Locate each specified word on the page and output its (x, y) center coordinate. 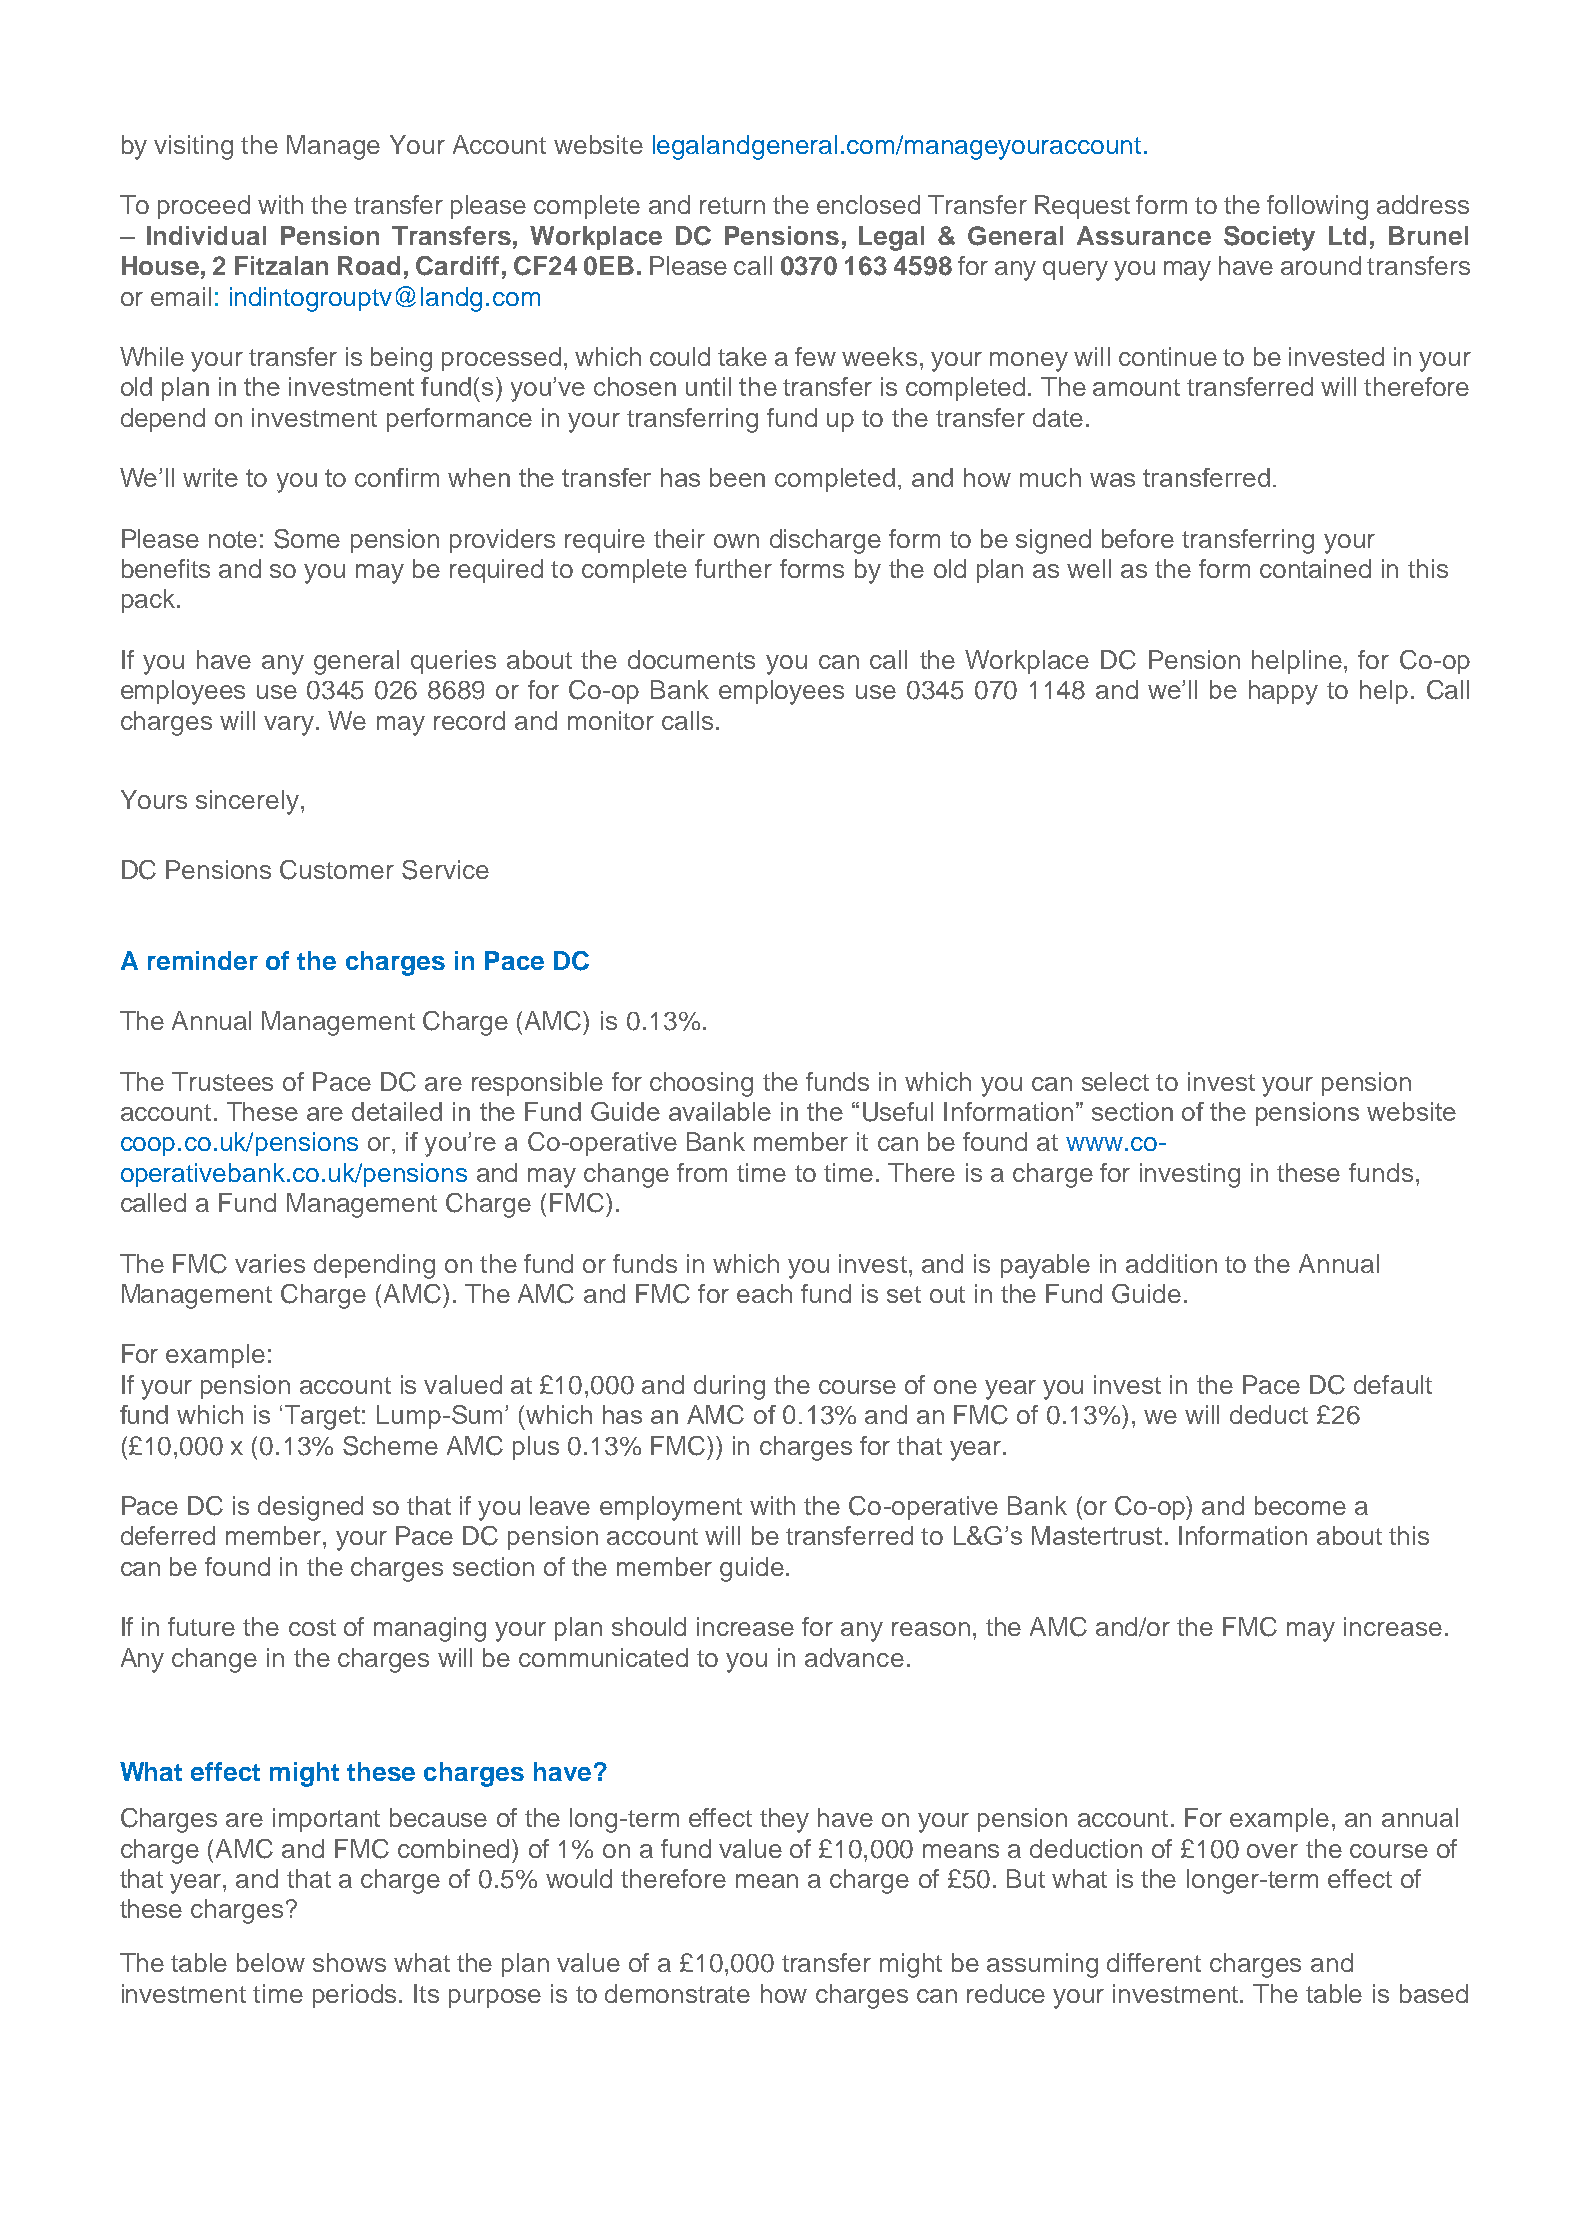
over (1272, 1851)
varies (270, 1263)
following (1317, 207)
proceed (204, 207)
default (1393, 1384)
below (271, 1962)
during (729, 1387)
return (732, 205)
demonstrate (677, 1993)
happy (1283, 692)
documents (691, 659)
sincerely (247, 802)
